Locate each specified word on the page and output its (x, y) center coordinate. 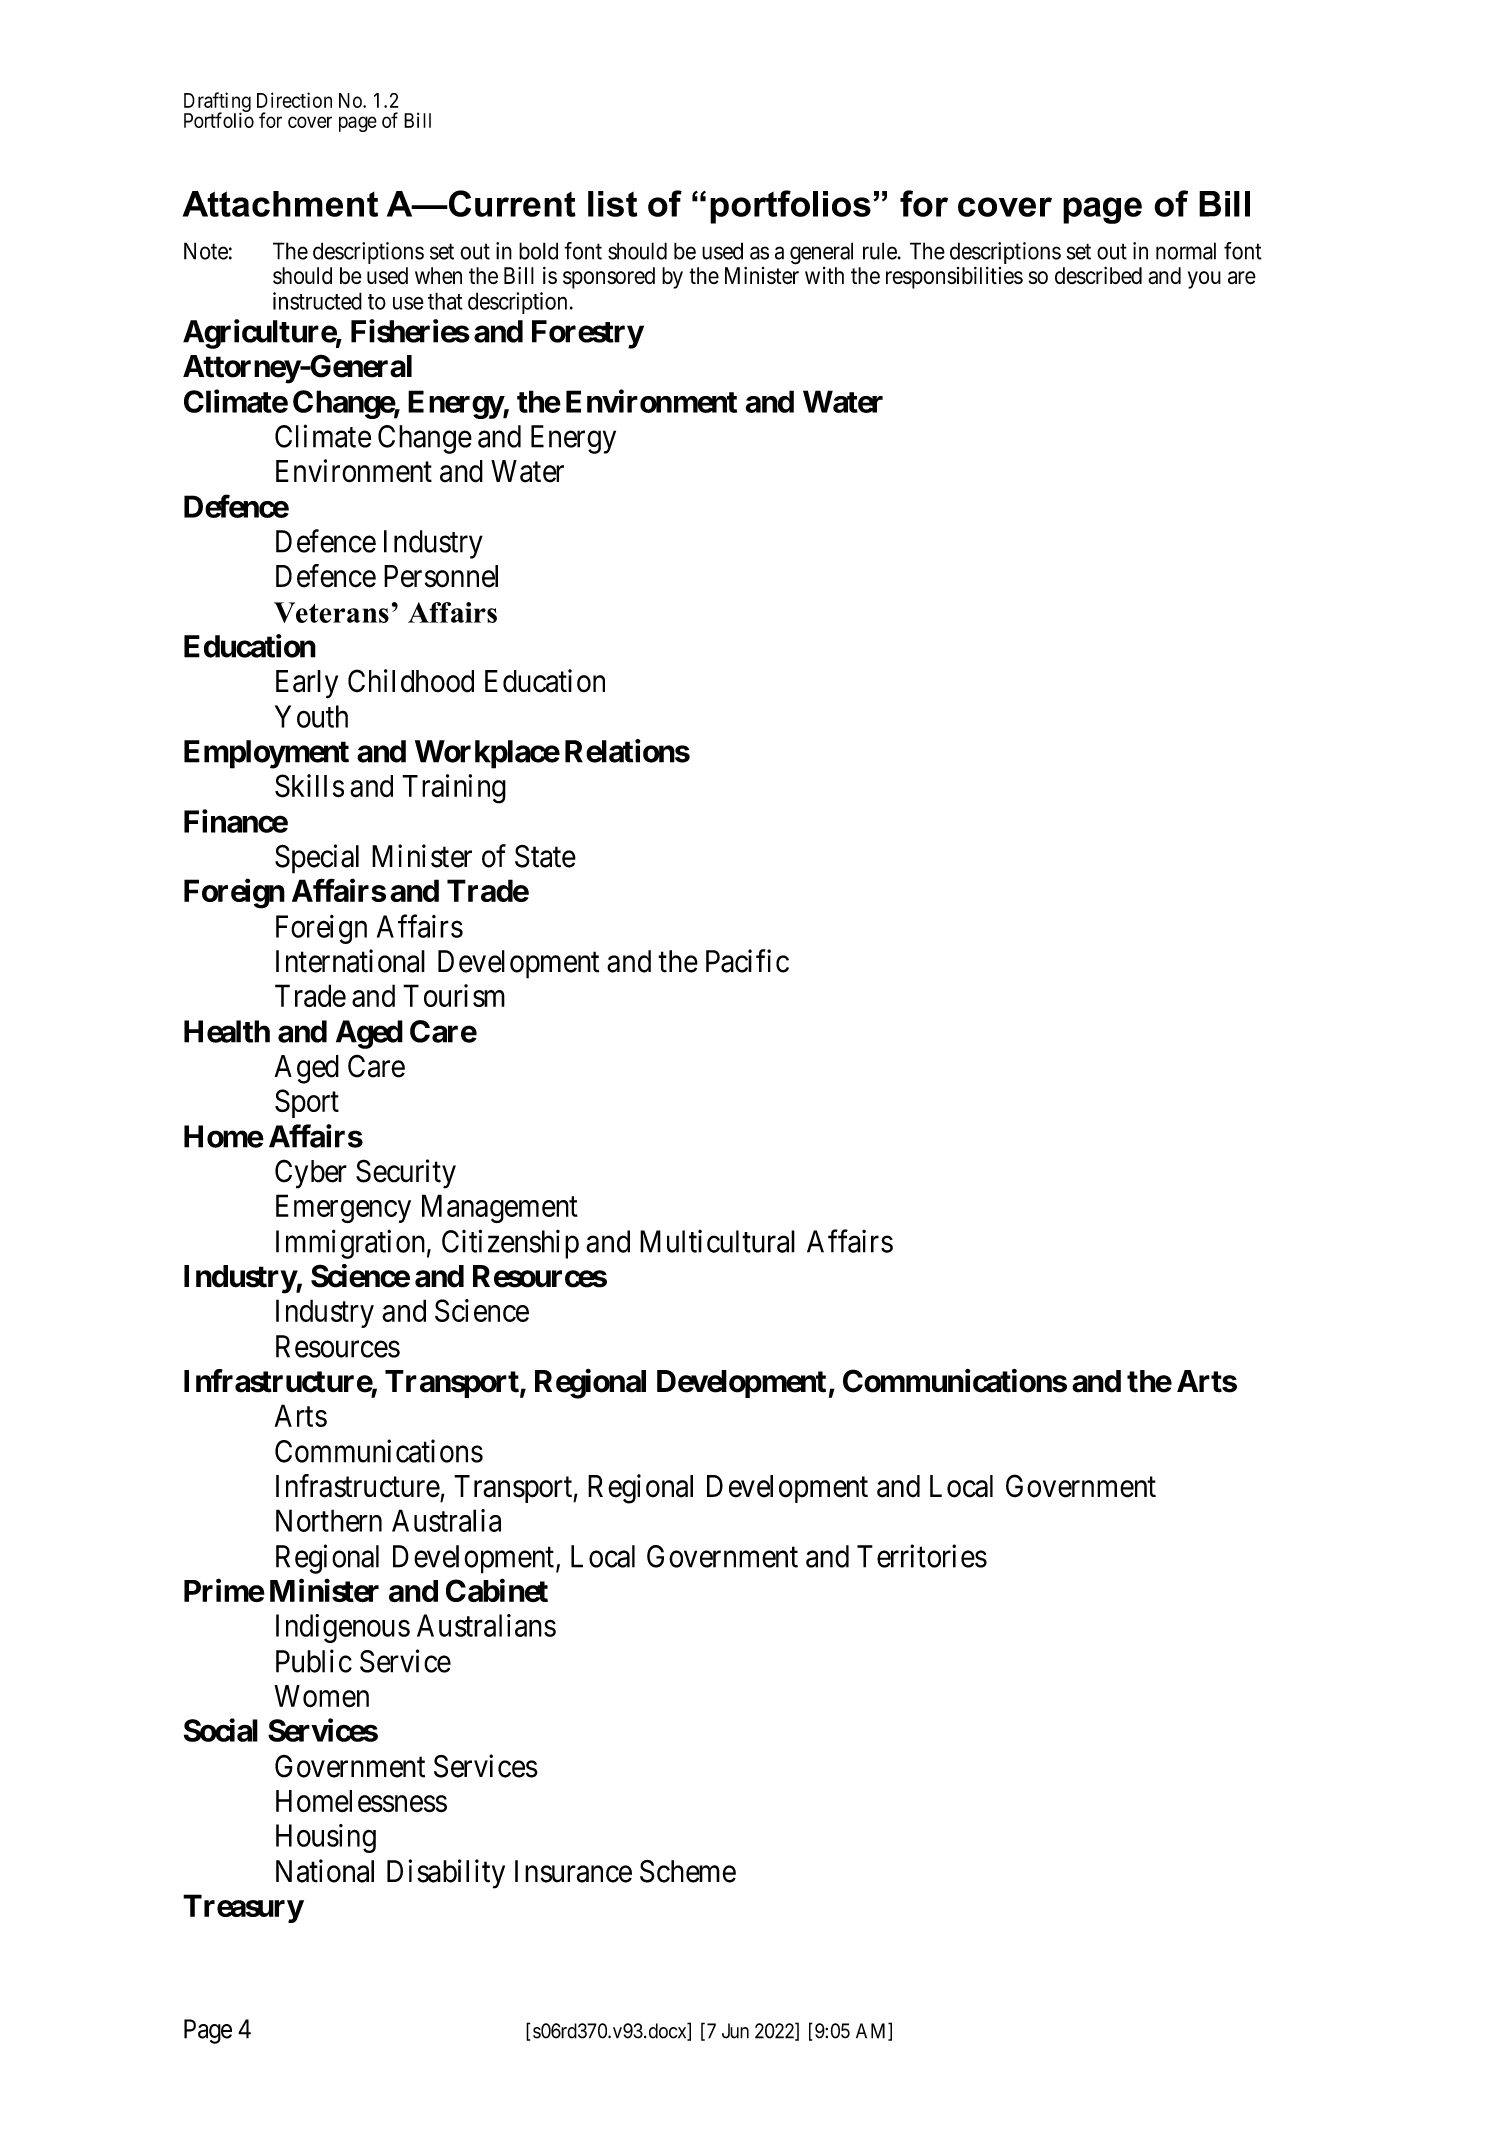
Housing (326, 1838)
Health (227, 1031)
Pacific (747, 961)
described (1098, 275)
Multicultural (717, 1241)
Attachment (280, 204)
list (612, 204)
